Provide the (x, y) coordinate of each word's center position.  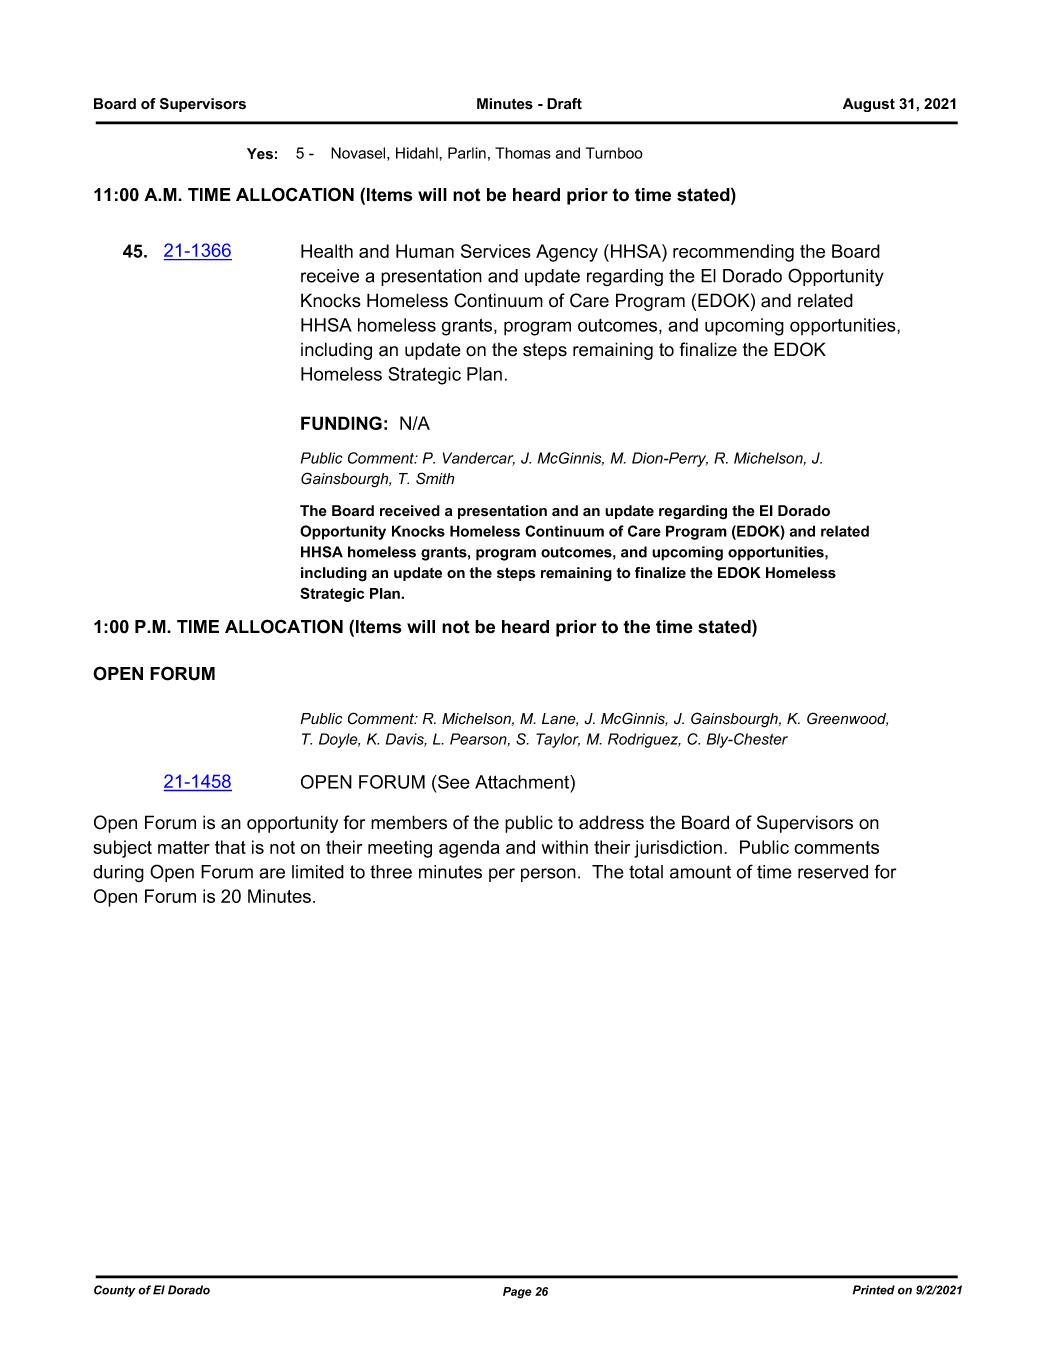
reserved (833, 872)
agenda (469, 849)
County (115, 1291)
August (869, 105)
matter (184, 847)
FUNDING (341, 423)
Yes (260, 154)
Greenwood (847, 719)
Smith (435, 478)
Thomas (523, 153)
